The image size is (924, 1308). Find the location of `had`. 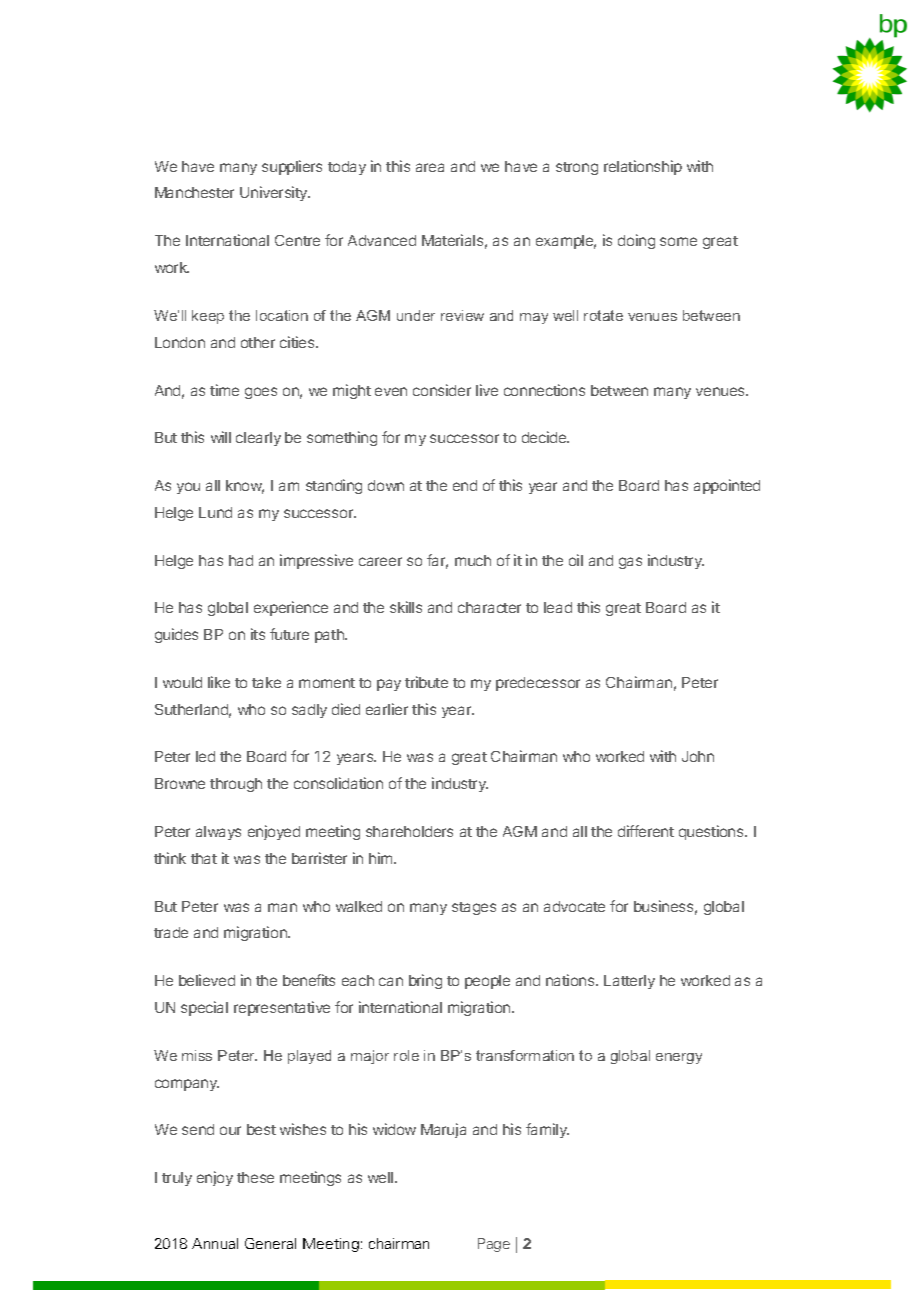

had is located at coordinates (241, 560).
